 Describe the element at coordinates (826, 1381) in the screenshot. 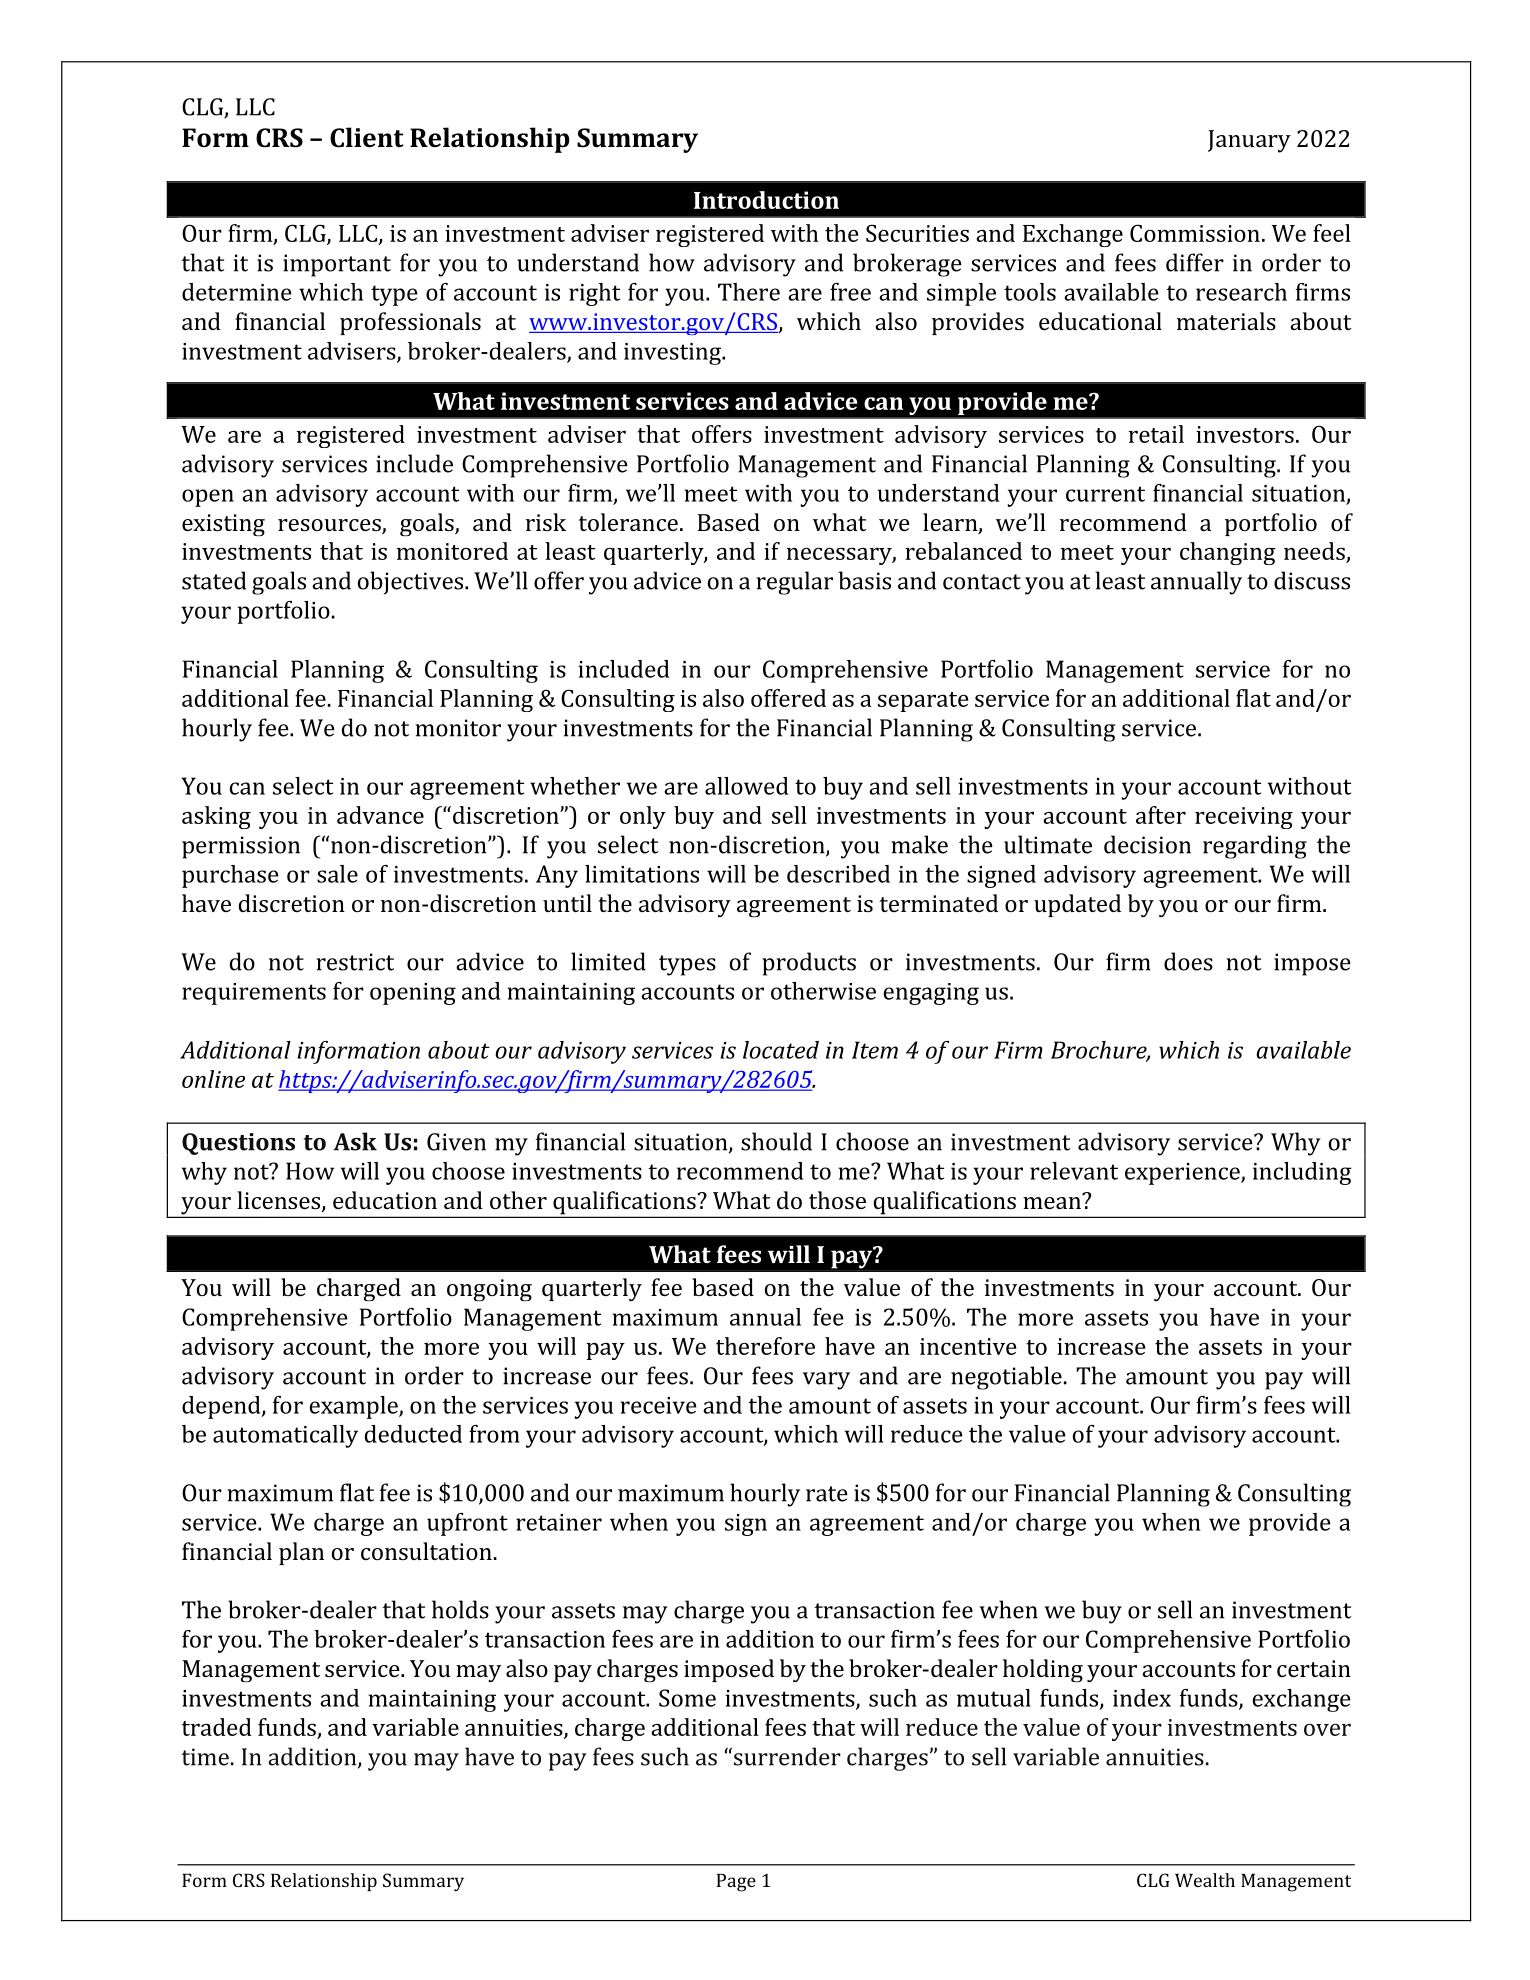

I see `vary` at that location.
